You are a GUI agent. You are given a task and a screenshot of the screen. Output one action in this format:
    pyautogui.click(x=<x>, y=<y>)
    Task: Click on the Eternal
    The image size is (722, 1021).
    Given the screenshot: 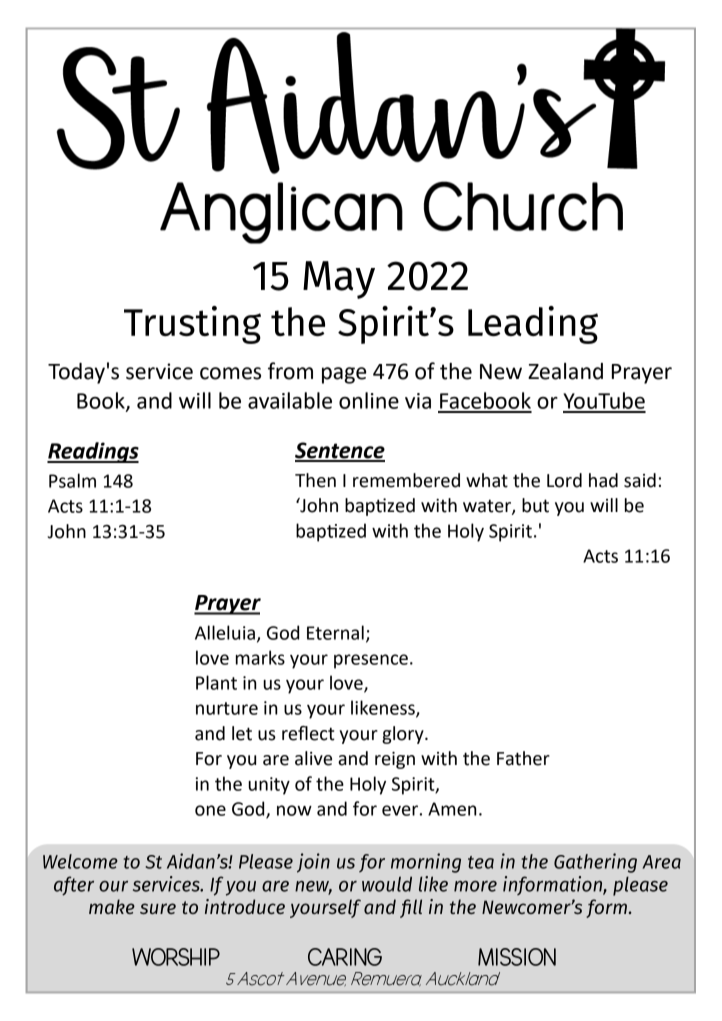 What is the action you would take?
    pyautogui.click(x=335, y=632)
